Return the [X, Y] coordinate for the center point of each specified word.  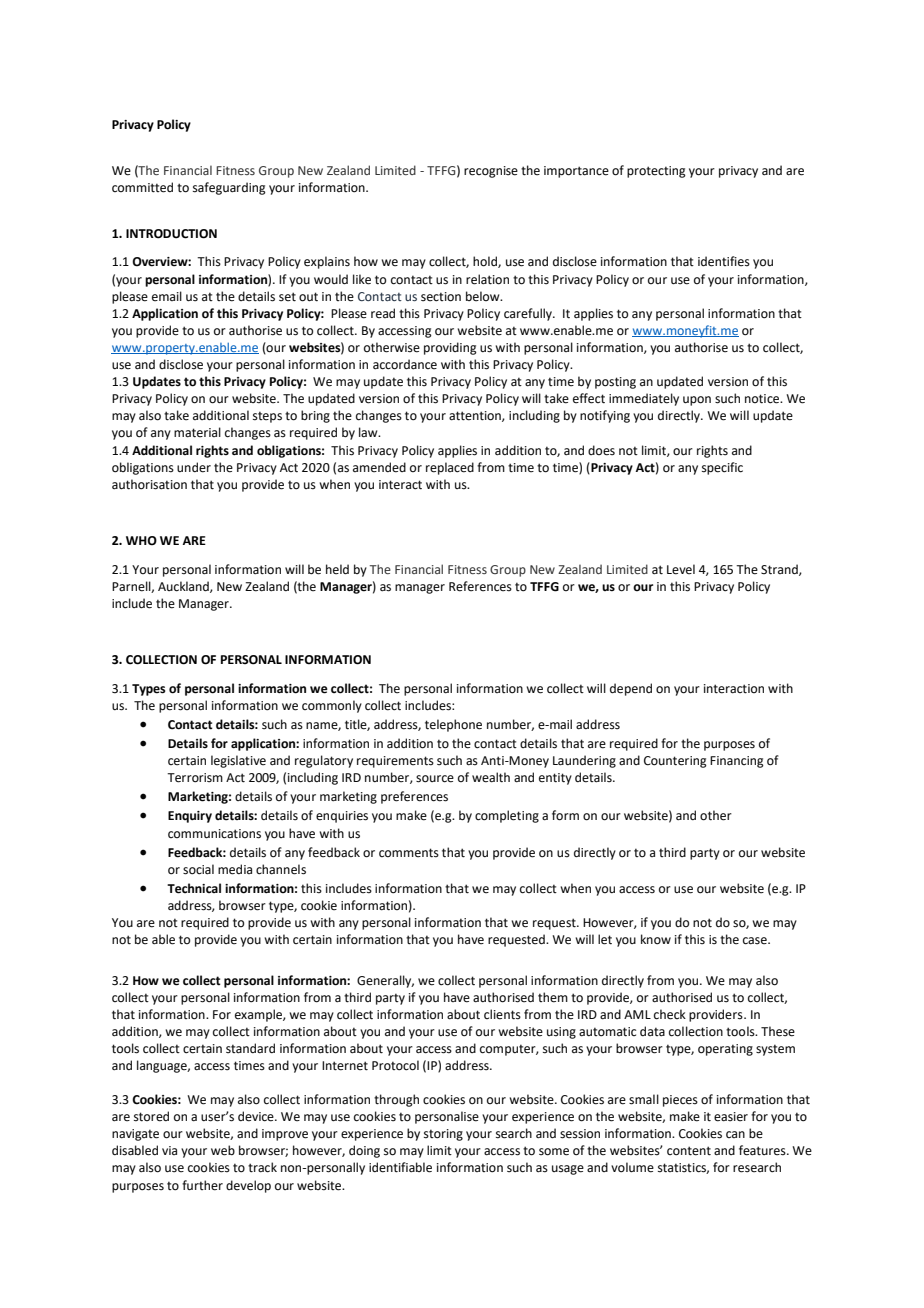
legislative [238, 761]
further [202, 1185]
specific [722, 468]
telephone [453, 725]
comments [409, 853]
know [656, 939]
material [197, 432]
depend [631, 689]
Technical [194, 888]
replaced [450, 468]
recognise [491, 172]
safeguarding [229, 188]
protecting [656, 172]
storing [443, 1135]
